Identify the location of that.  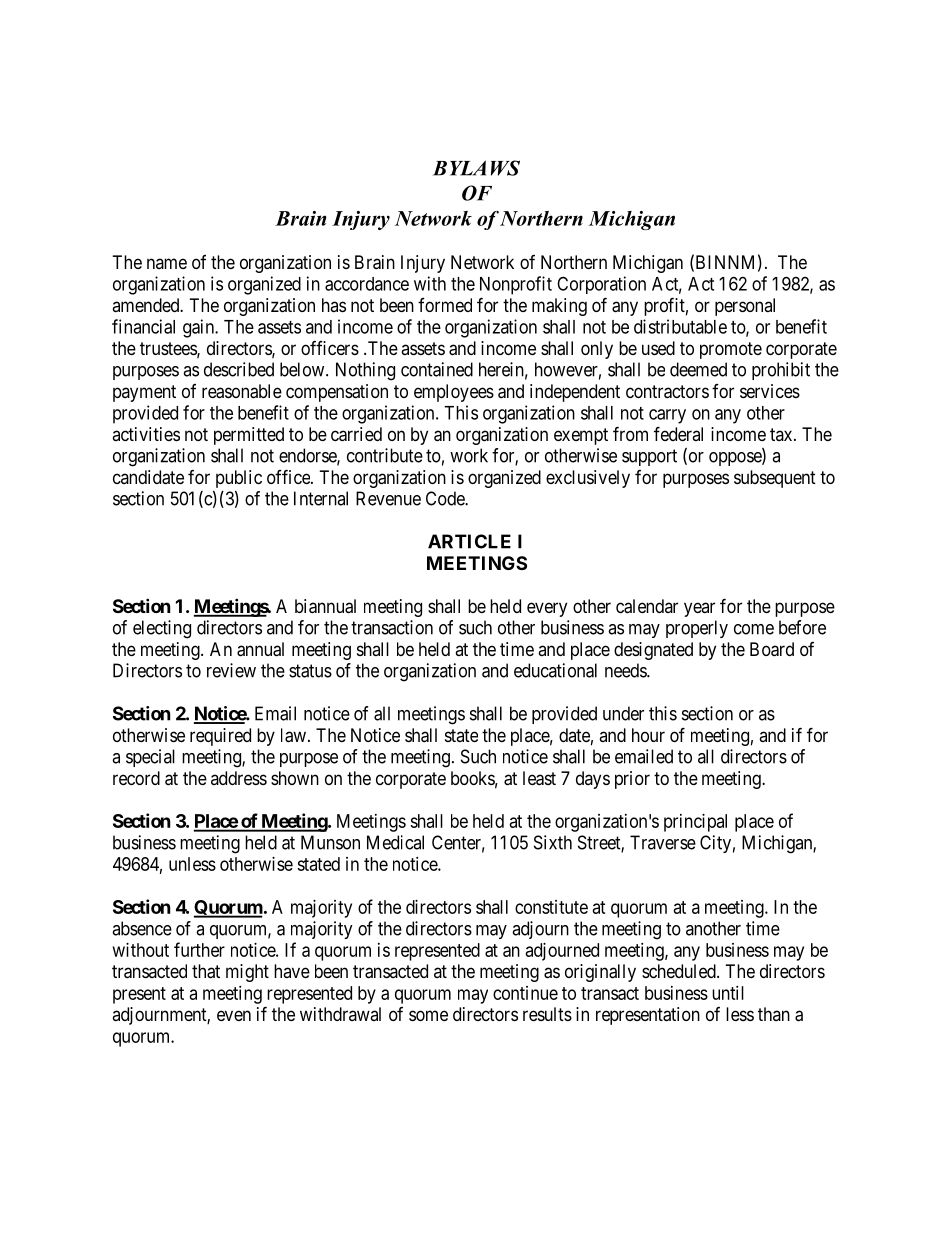
(206, 971).
